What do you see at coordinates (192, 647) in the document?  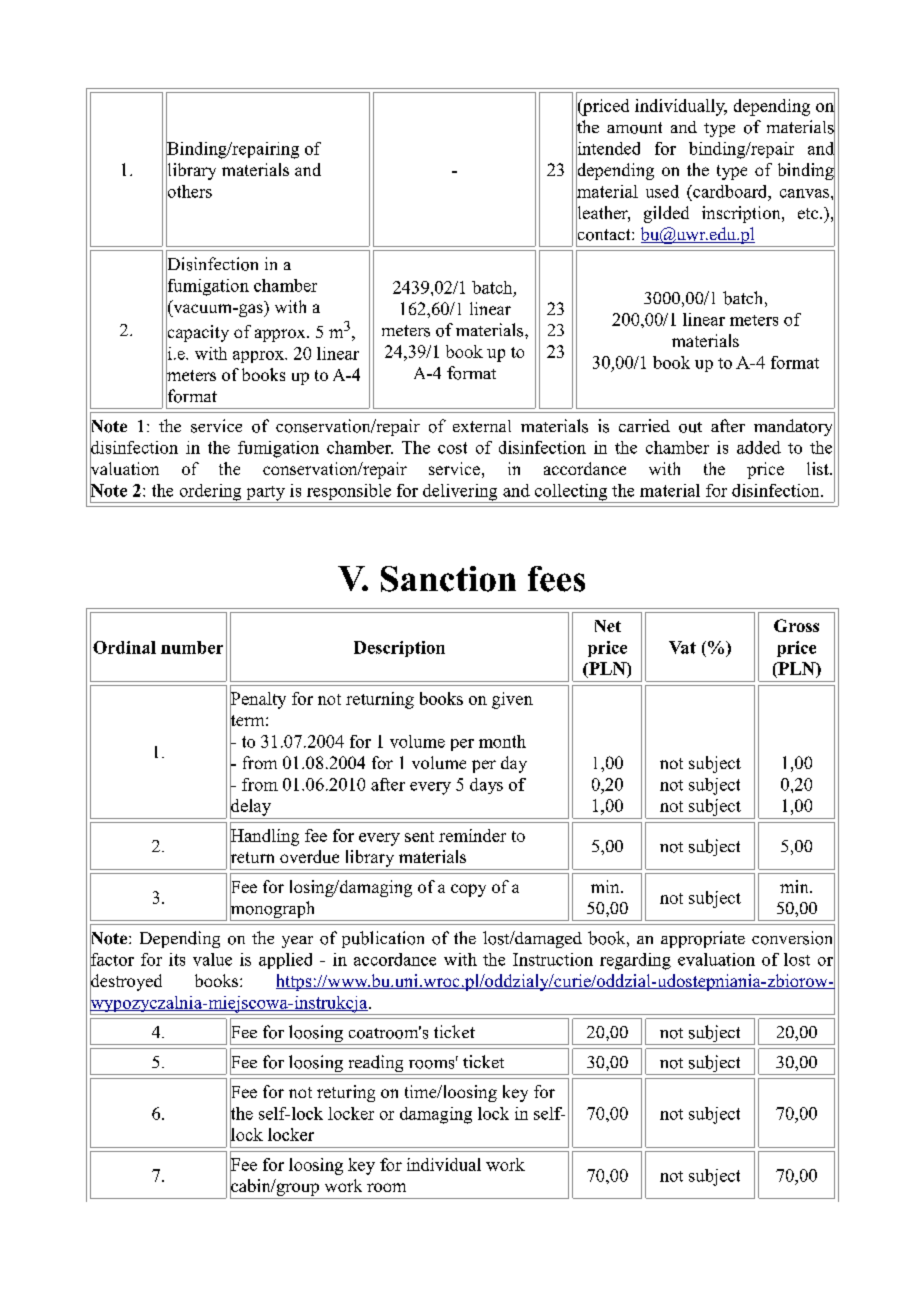 I see `number` at bounding box center [192, 647].
